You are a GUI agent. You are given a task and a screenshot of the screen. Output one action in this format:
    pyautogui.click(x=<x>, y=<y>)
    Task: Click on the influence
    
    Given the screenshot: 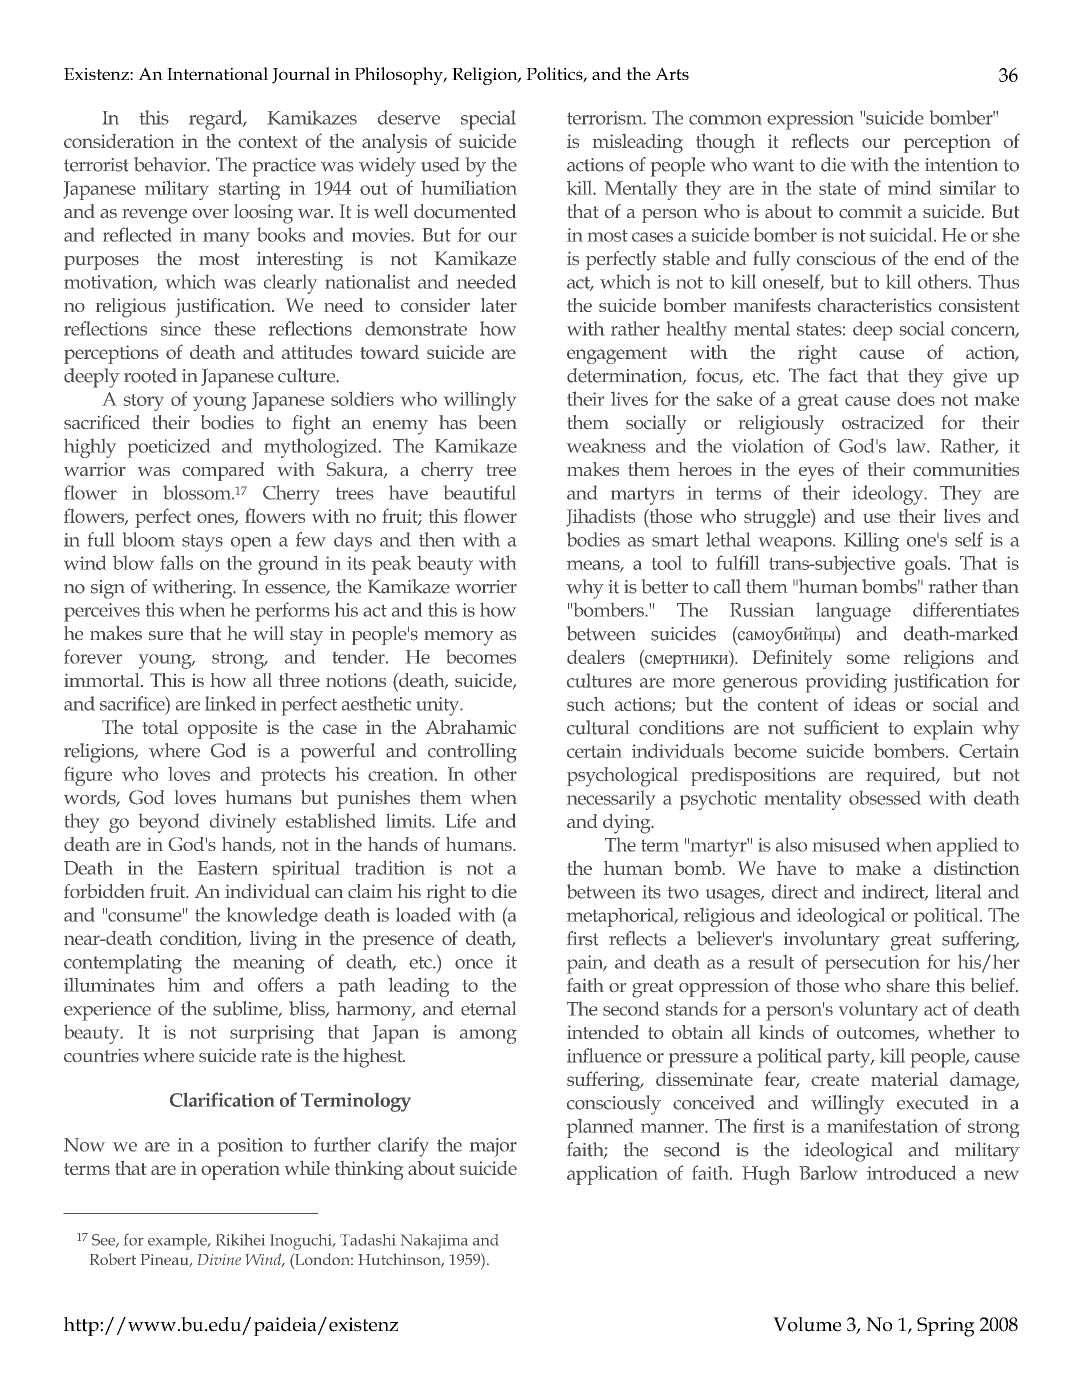 What is the action you would take?
    pyautogui.click(x=604, y=1055)
